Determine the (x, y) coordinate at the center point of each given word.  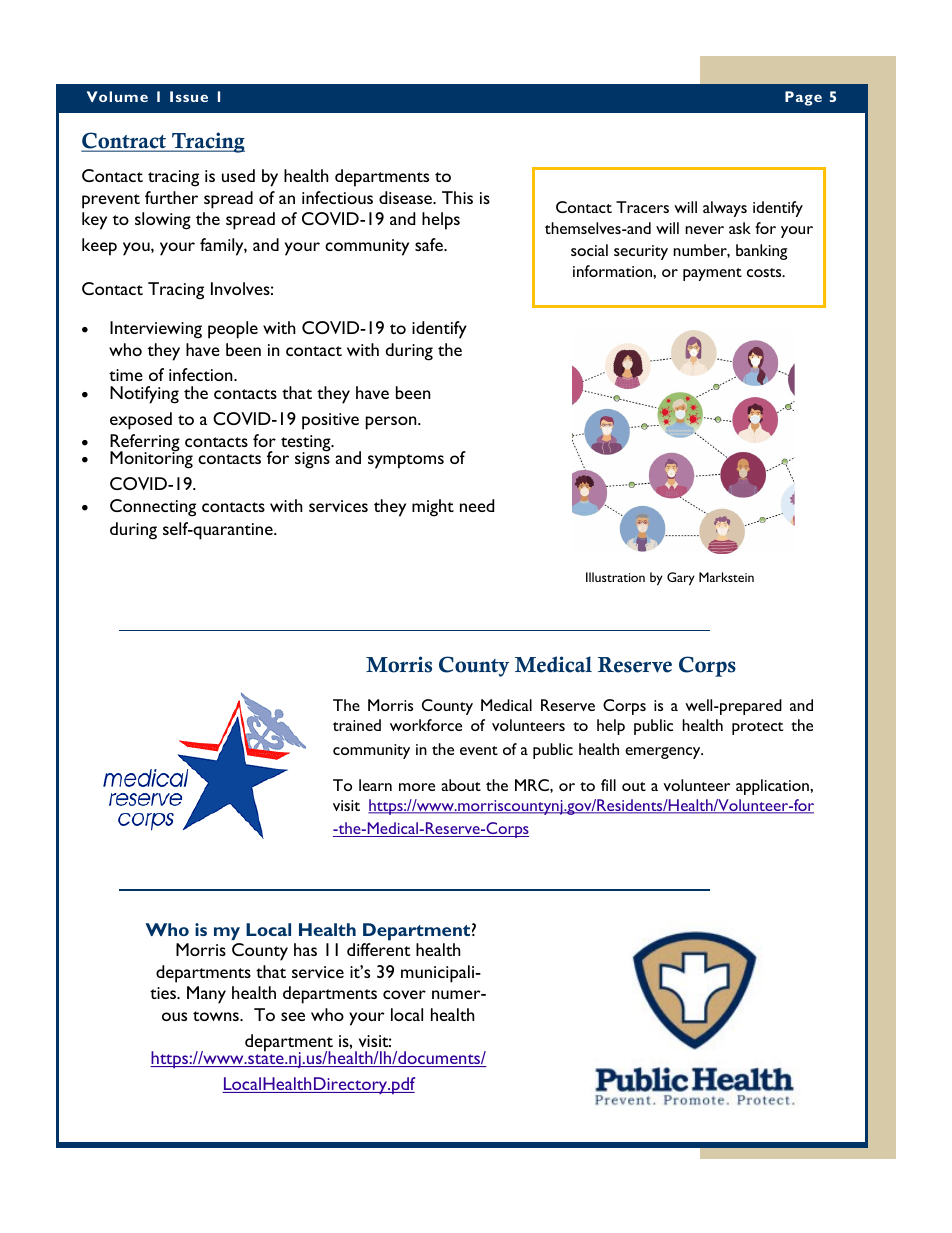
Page (803, 98)
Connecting (153, 508)
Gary (681, 579)
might (433, 508)
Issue (189, 96)
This (457, 197)
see (293, 1016)
